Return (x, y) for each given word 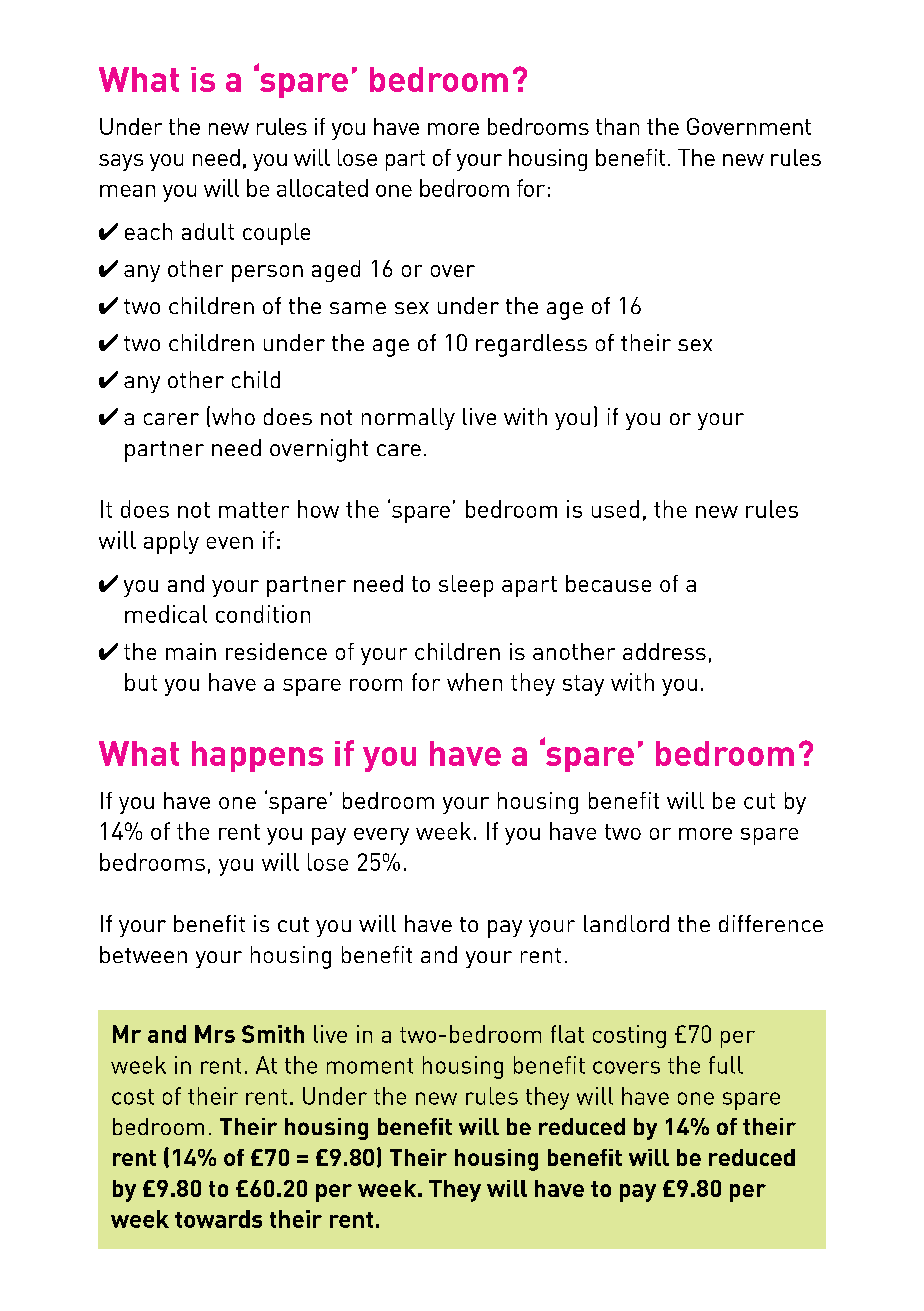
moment (370, 1066)
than (617, 126)
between (143, 954)
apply (171, 542)
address (664, 651)
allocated (322, 188)
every (381, 836)
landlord (626, 923)
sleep (466, 586)
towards (218, 1219)
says (121, 162)
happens (257, 756)
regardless (531, 345)
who (233, 416)
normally (408, 419)
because (608, 583)
